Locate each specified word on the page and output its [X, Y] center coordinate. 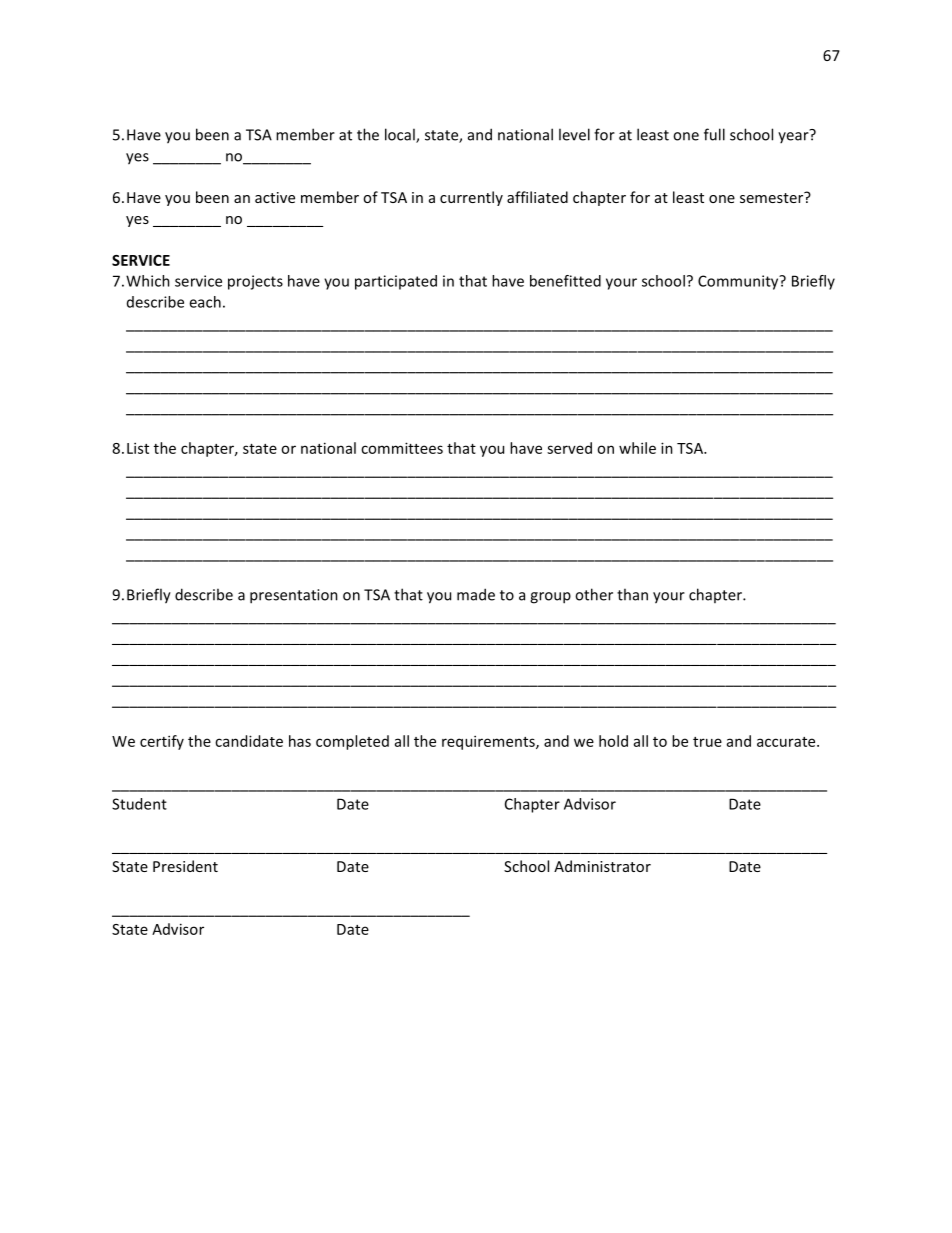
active [275, 197]
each [205, 302]
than [632, 594]
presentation [294, 596]
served [569, 448]
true [707, 742]
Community [739, 282]
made [476, 594]
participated [396, 282]
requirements [489, 742]
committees [402, 448]
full [714, 134]
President [185, 866]
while [637, 448]
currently [471, 198]
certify [162, 742]
